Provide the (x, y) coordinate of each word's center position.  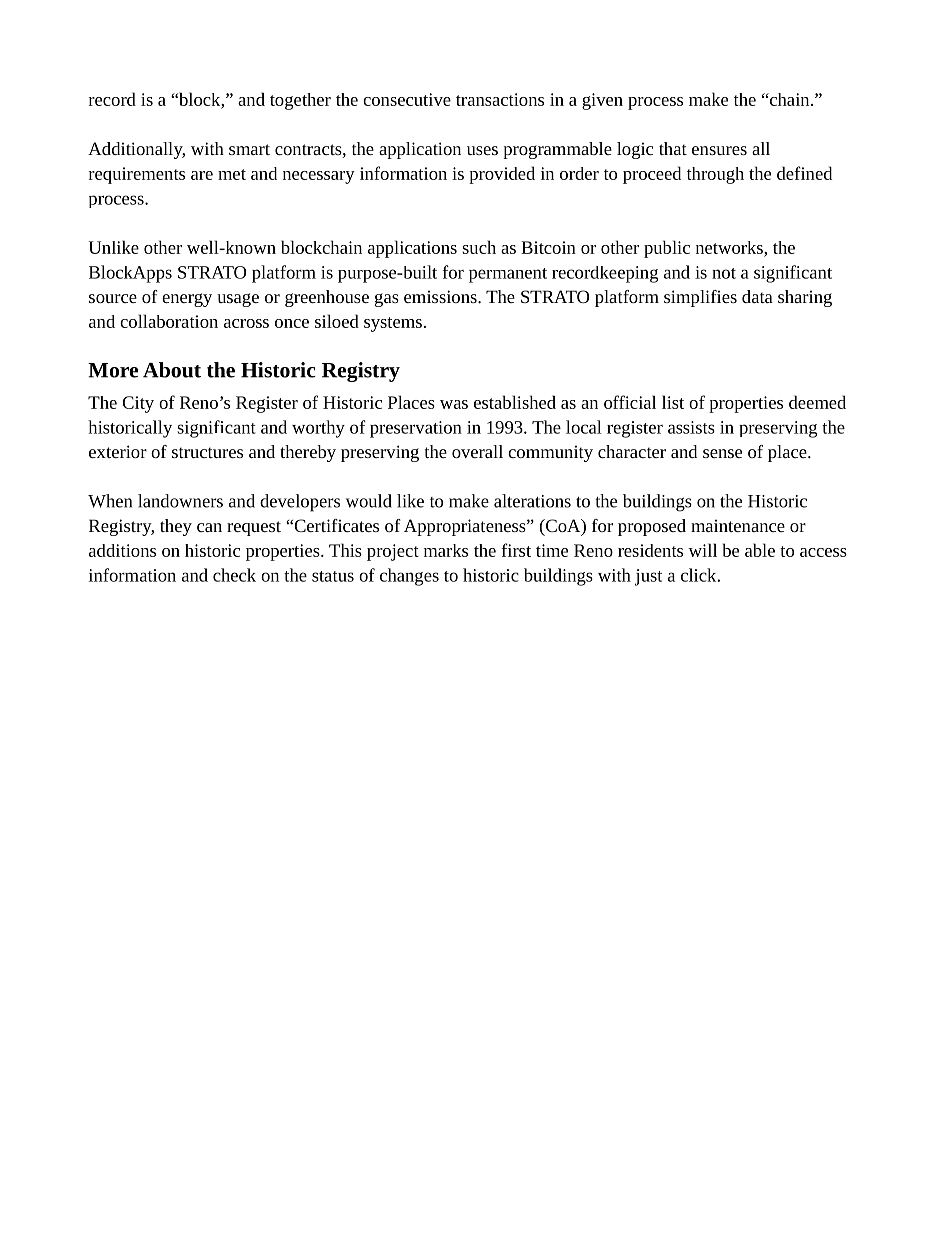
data (757, 296)
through (715, 175)
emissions (441, 296)
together (300, 101)
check (234, 575)
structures (207, 452)
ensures (719, 150)
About (172, 370)
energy (187, 300)
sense (722, 453)
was (454, 404)
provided (502, 175)
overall (477, 451)
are (202, 175)
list (673, 402)
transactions (500, 99)
